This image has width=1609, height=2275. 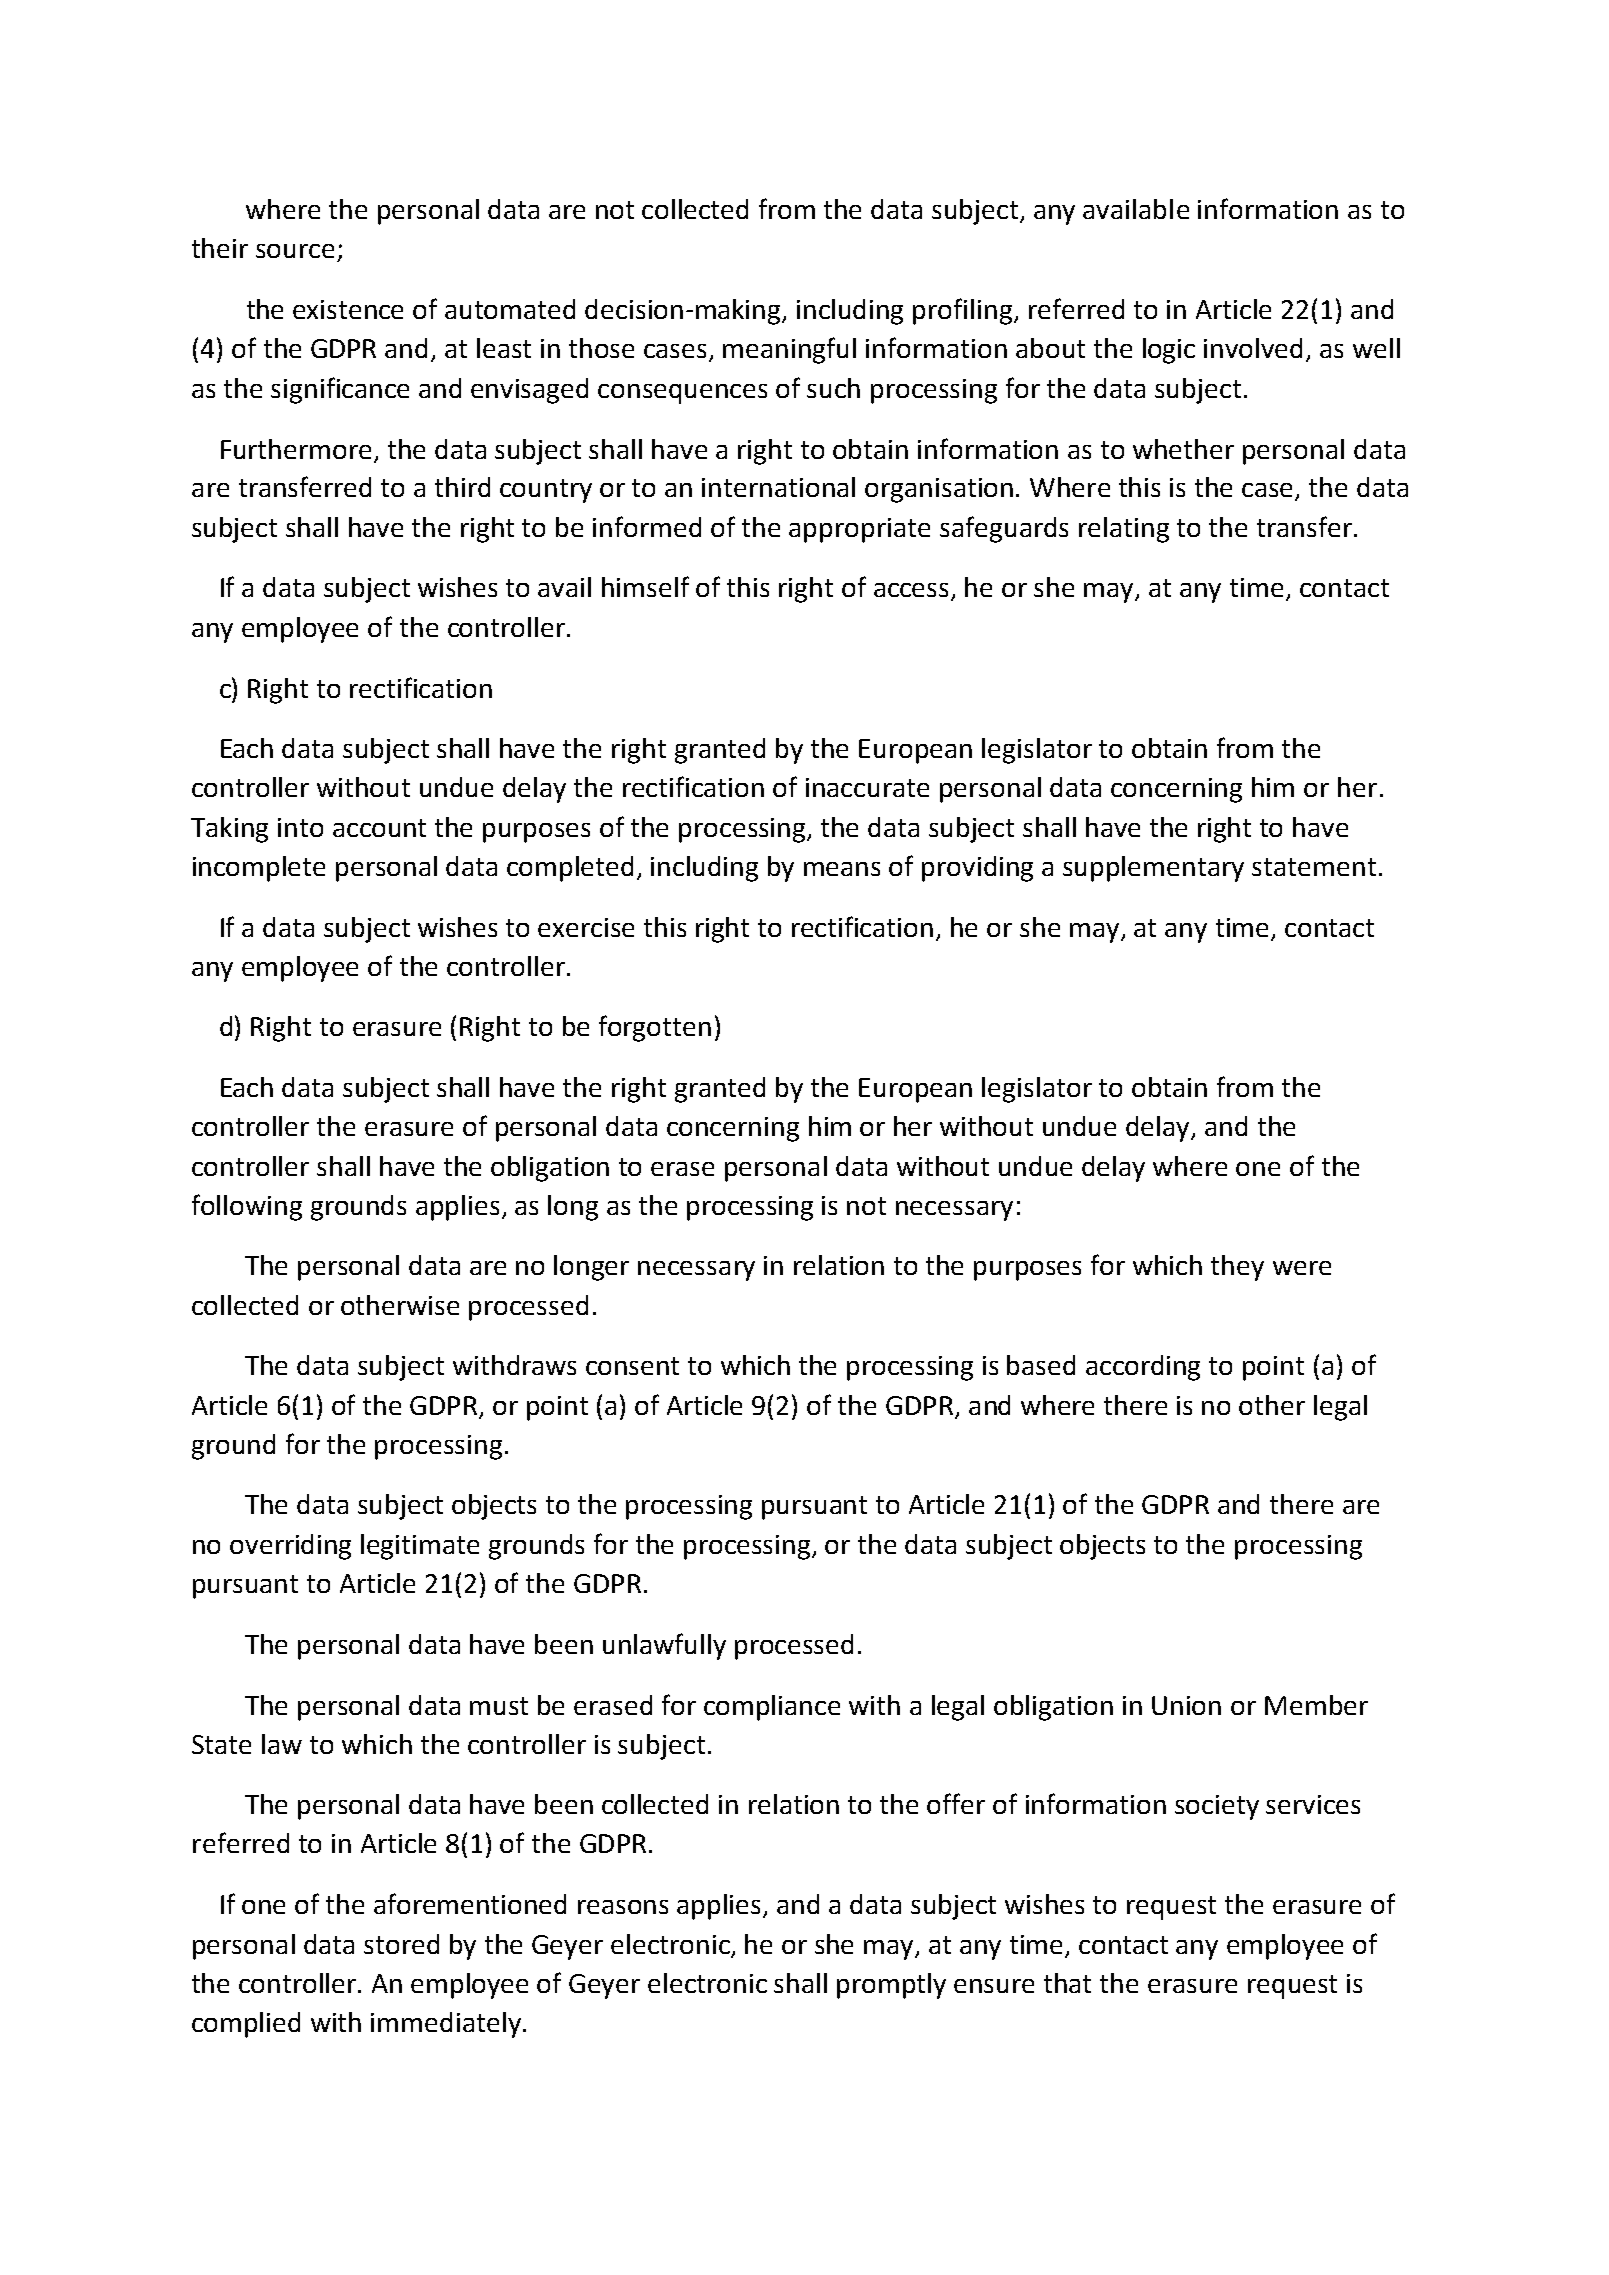 I want to click on according, so click(x=1143, y=1368).
